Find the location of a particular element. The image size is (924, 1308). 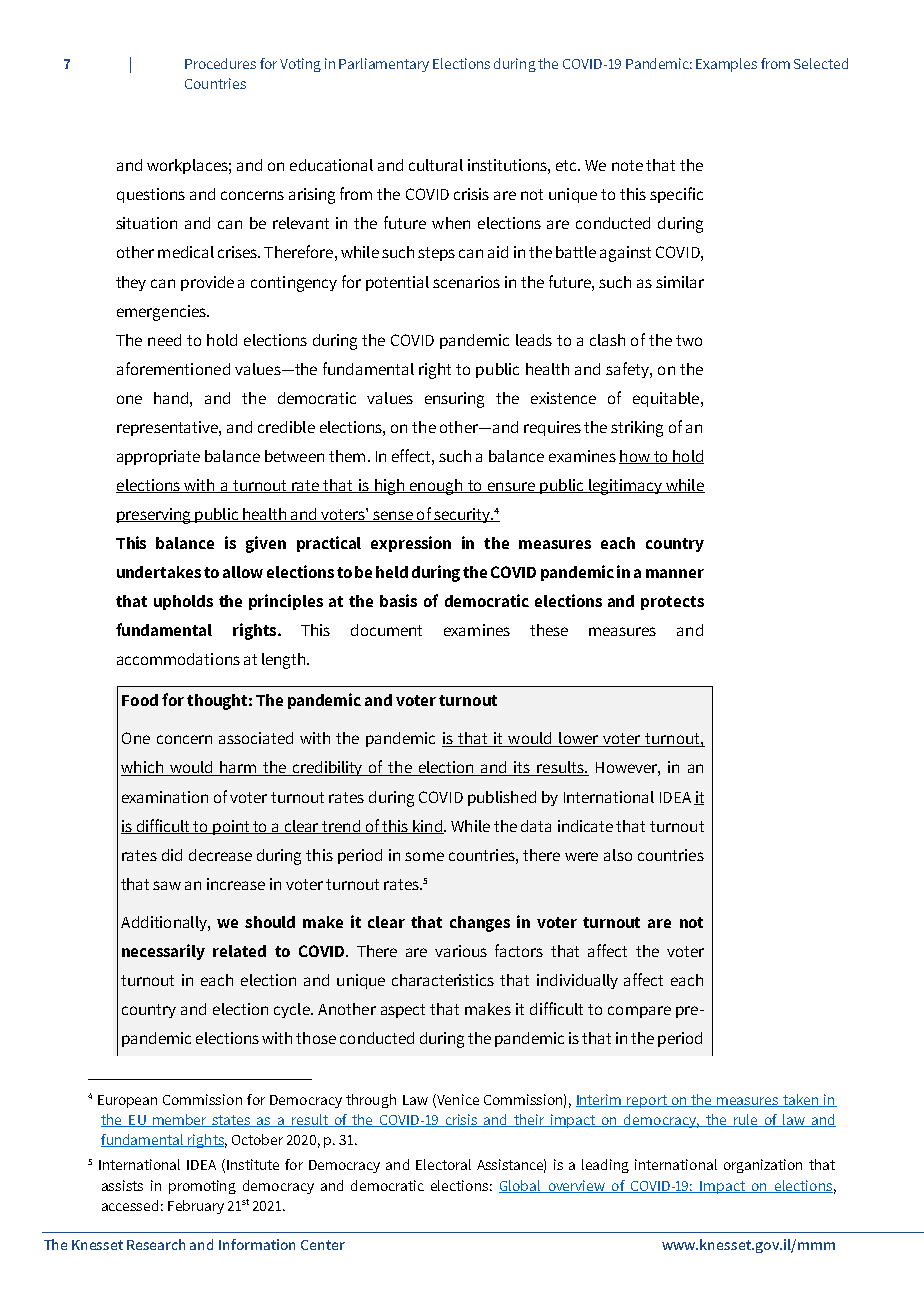

decrease is located at coordinates (220, 855).
